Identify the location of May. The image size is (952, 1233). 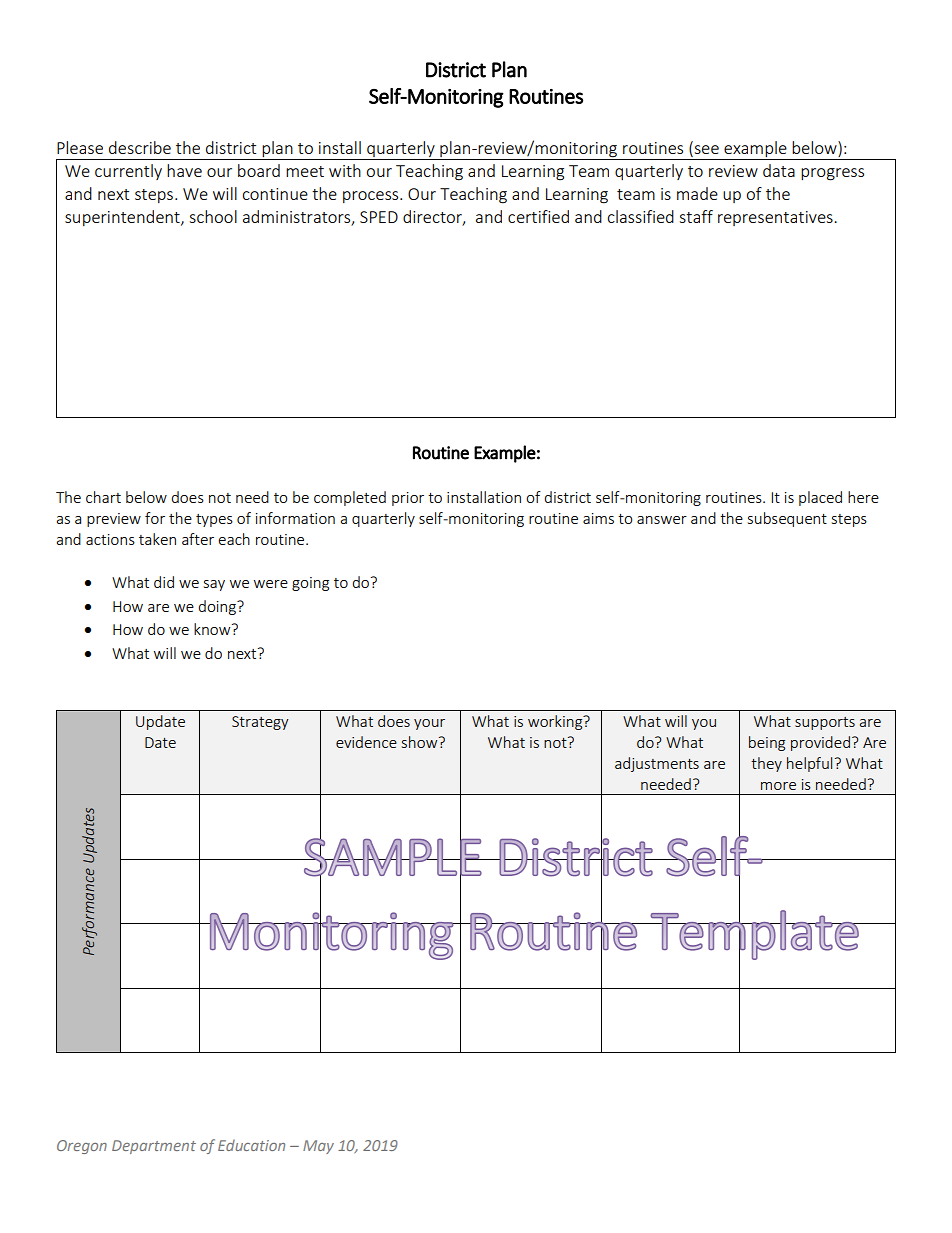
(318, 1147).
